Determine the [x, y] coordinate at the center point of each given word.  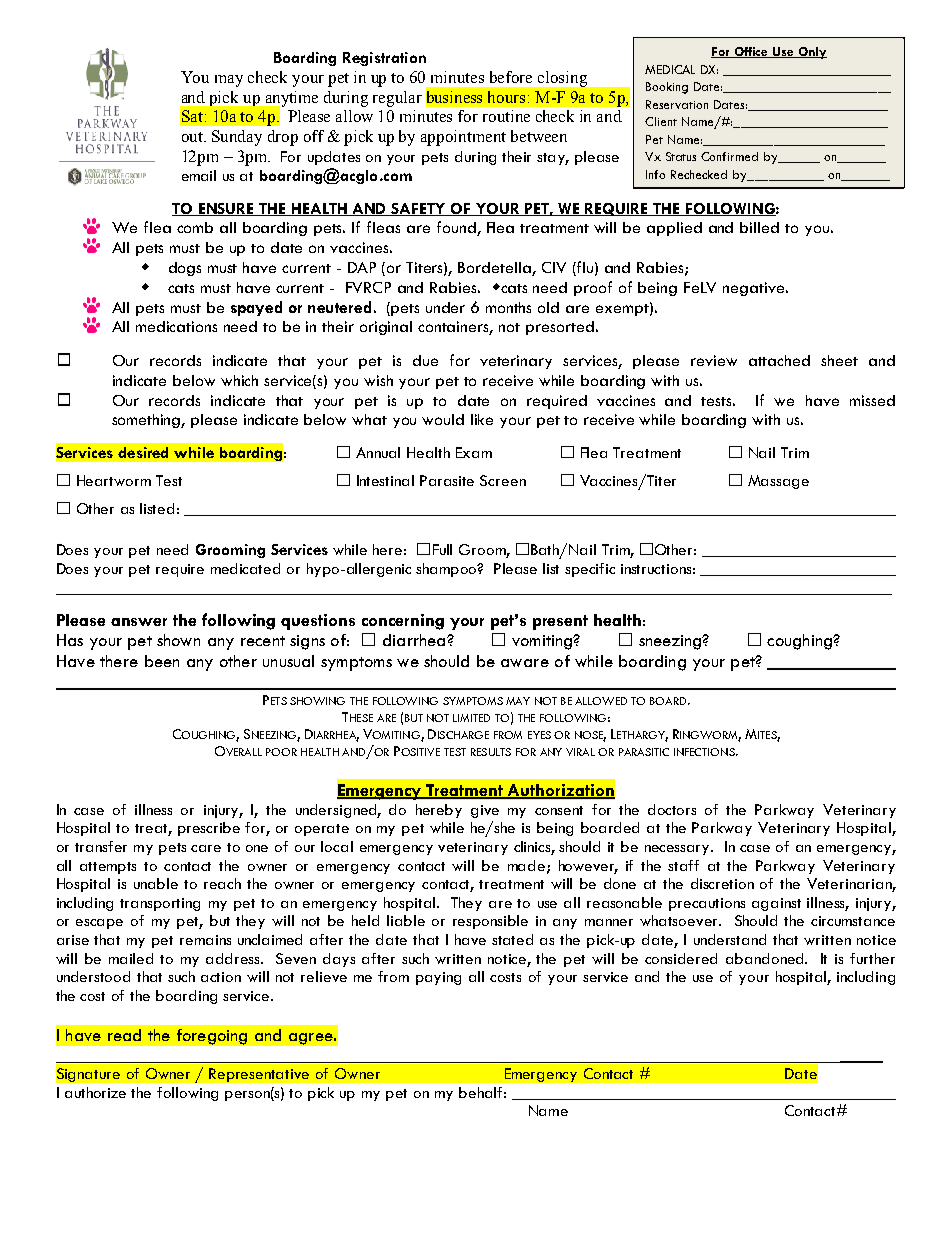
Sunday [237, 138]
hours [506, 97]
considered [681, 958]
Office [751, 52]
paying [438, 978]
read [124, 1035]
